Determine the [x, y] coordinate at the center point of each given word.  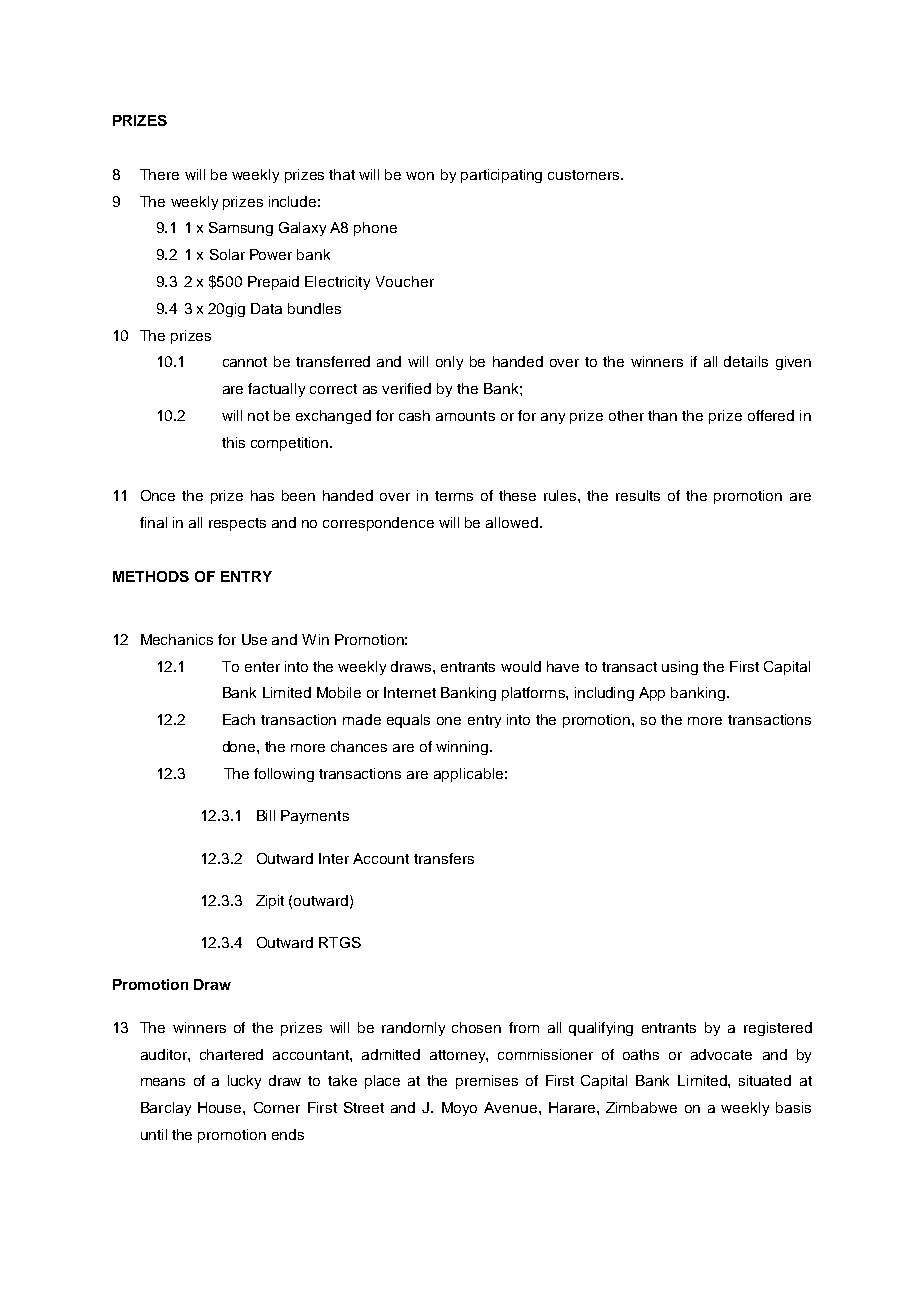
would [521, 666]
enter [262, 667]
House [221, 1107]
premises [487, 1082]
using [680, 668]
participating [501, 176]
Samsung [241, 229]
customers [585, 175]
